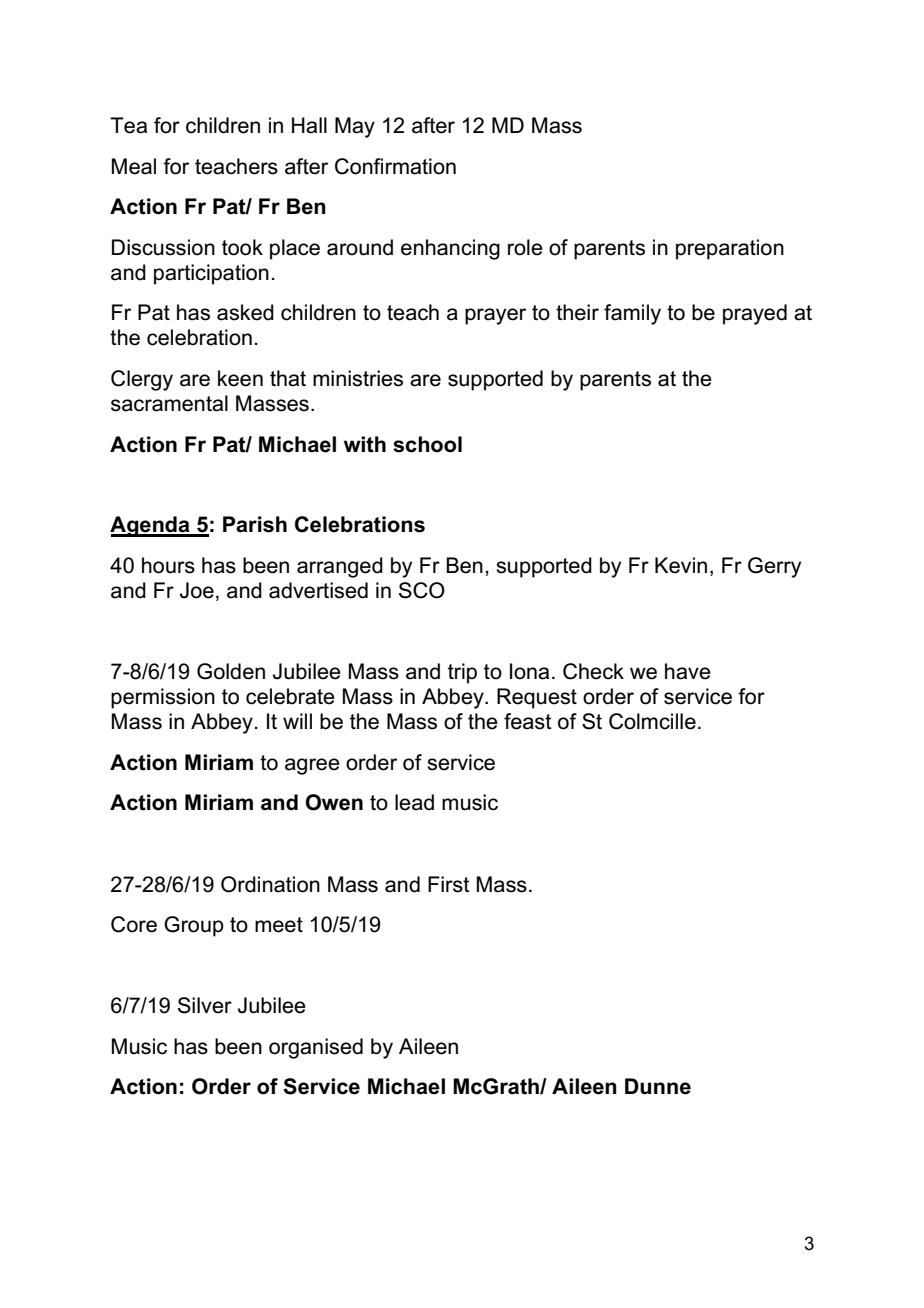 The image size is (924, 1308). What do you see at coordinates (658, 1086) in the image?
I see `Dunne` at bounding box center [658, 1086].
